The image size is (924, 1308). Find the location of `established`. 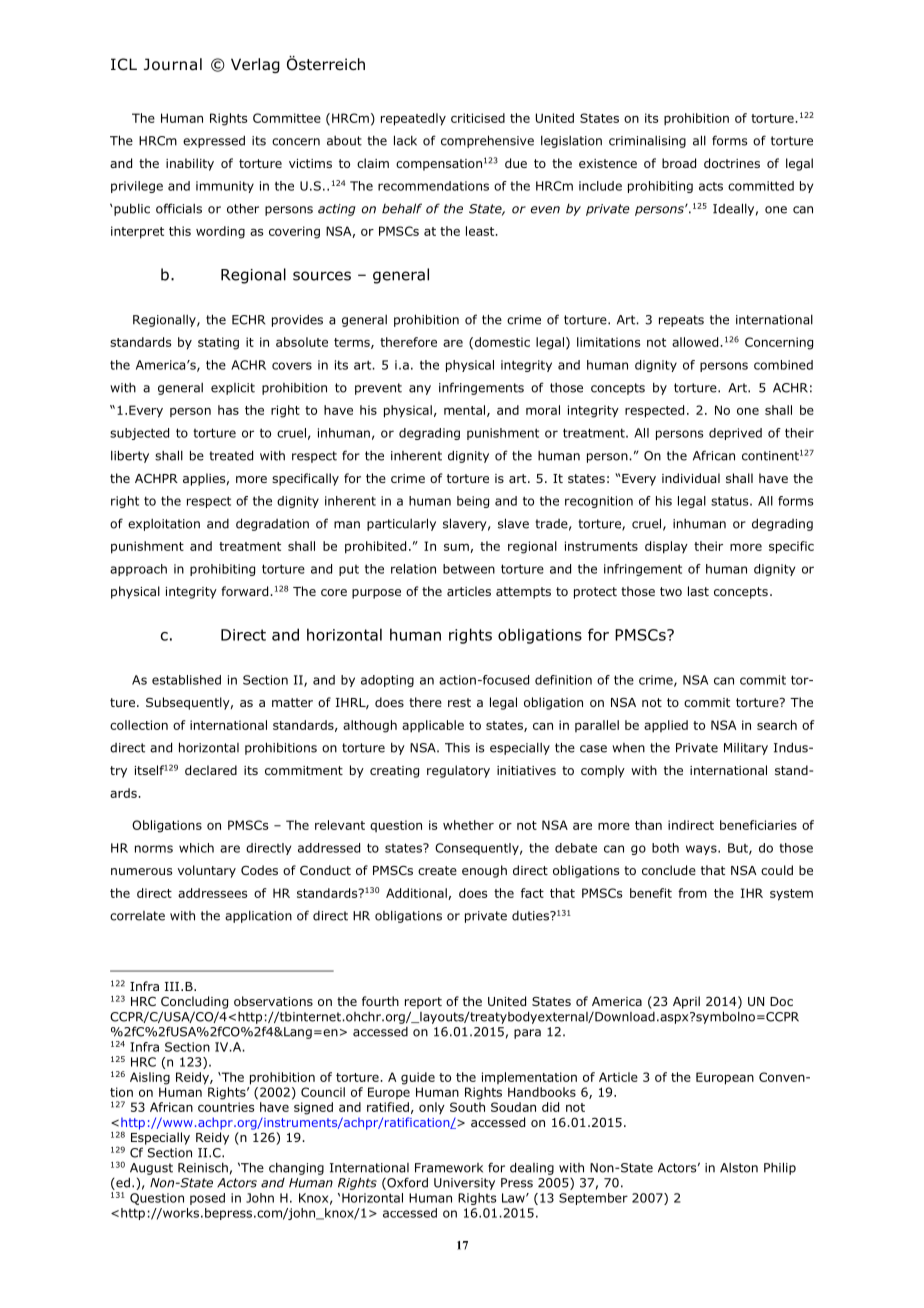

established is located at coordinates (186, 680).
